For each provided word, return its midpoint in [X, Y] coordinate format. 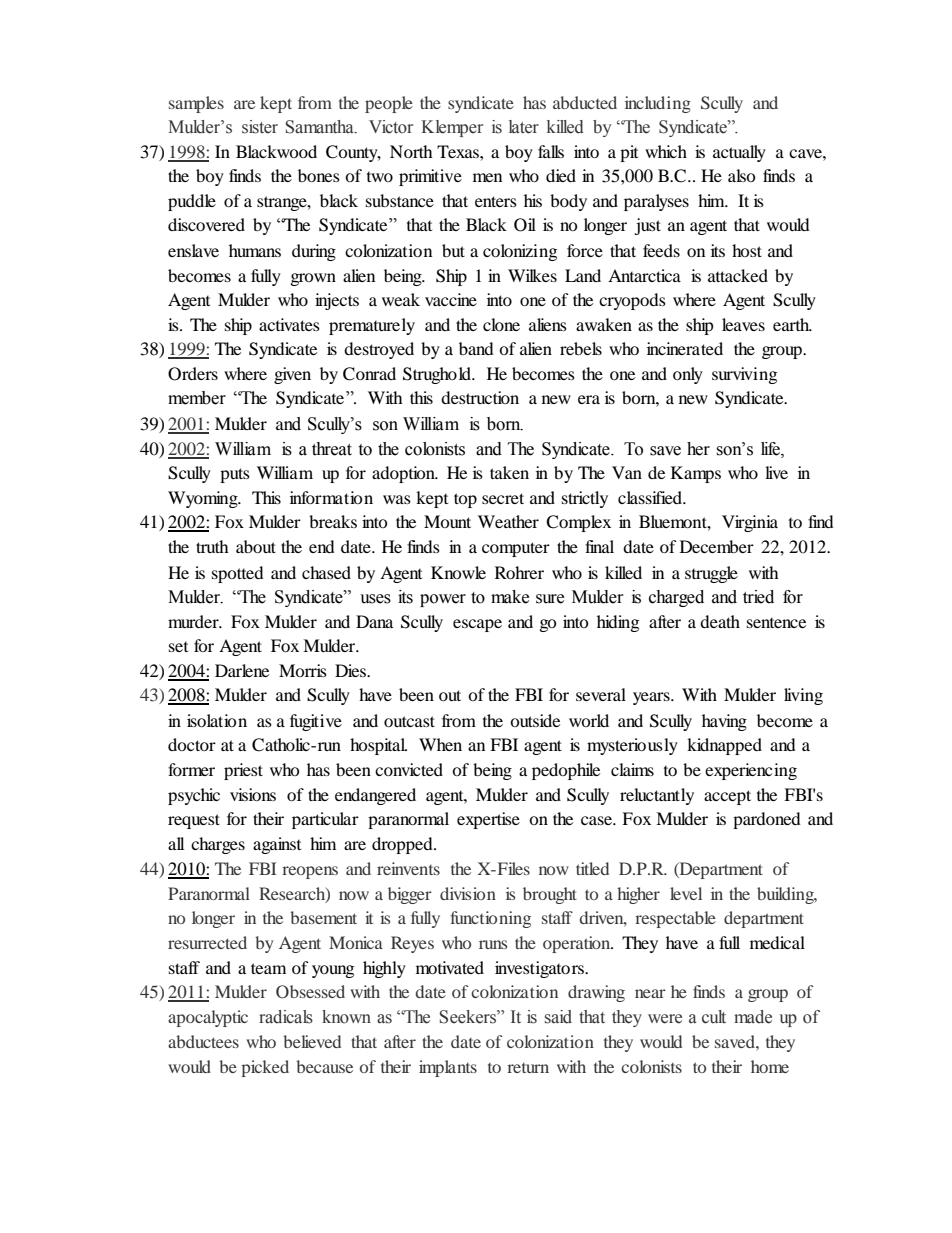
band [476, 348]
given [292, 375]
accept [727, 797]
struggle [711, 574]
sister [260, 127]
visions [253, 794]
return [528, 1068]
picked [265, 1068]
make [510, 597]
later [524, 127]
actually [739, 153]
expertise [488, 820]
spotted [238, 574]
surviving [744, 375]
